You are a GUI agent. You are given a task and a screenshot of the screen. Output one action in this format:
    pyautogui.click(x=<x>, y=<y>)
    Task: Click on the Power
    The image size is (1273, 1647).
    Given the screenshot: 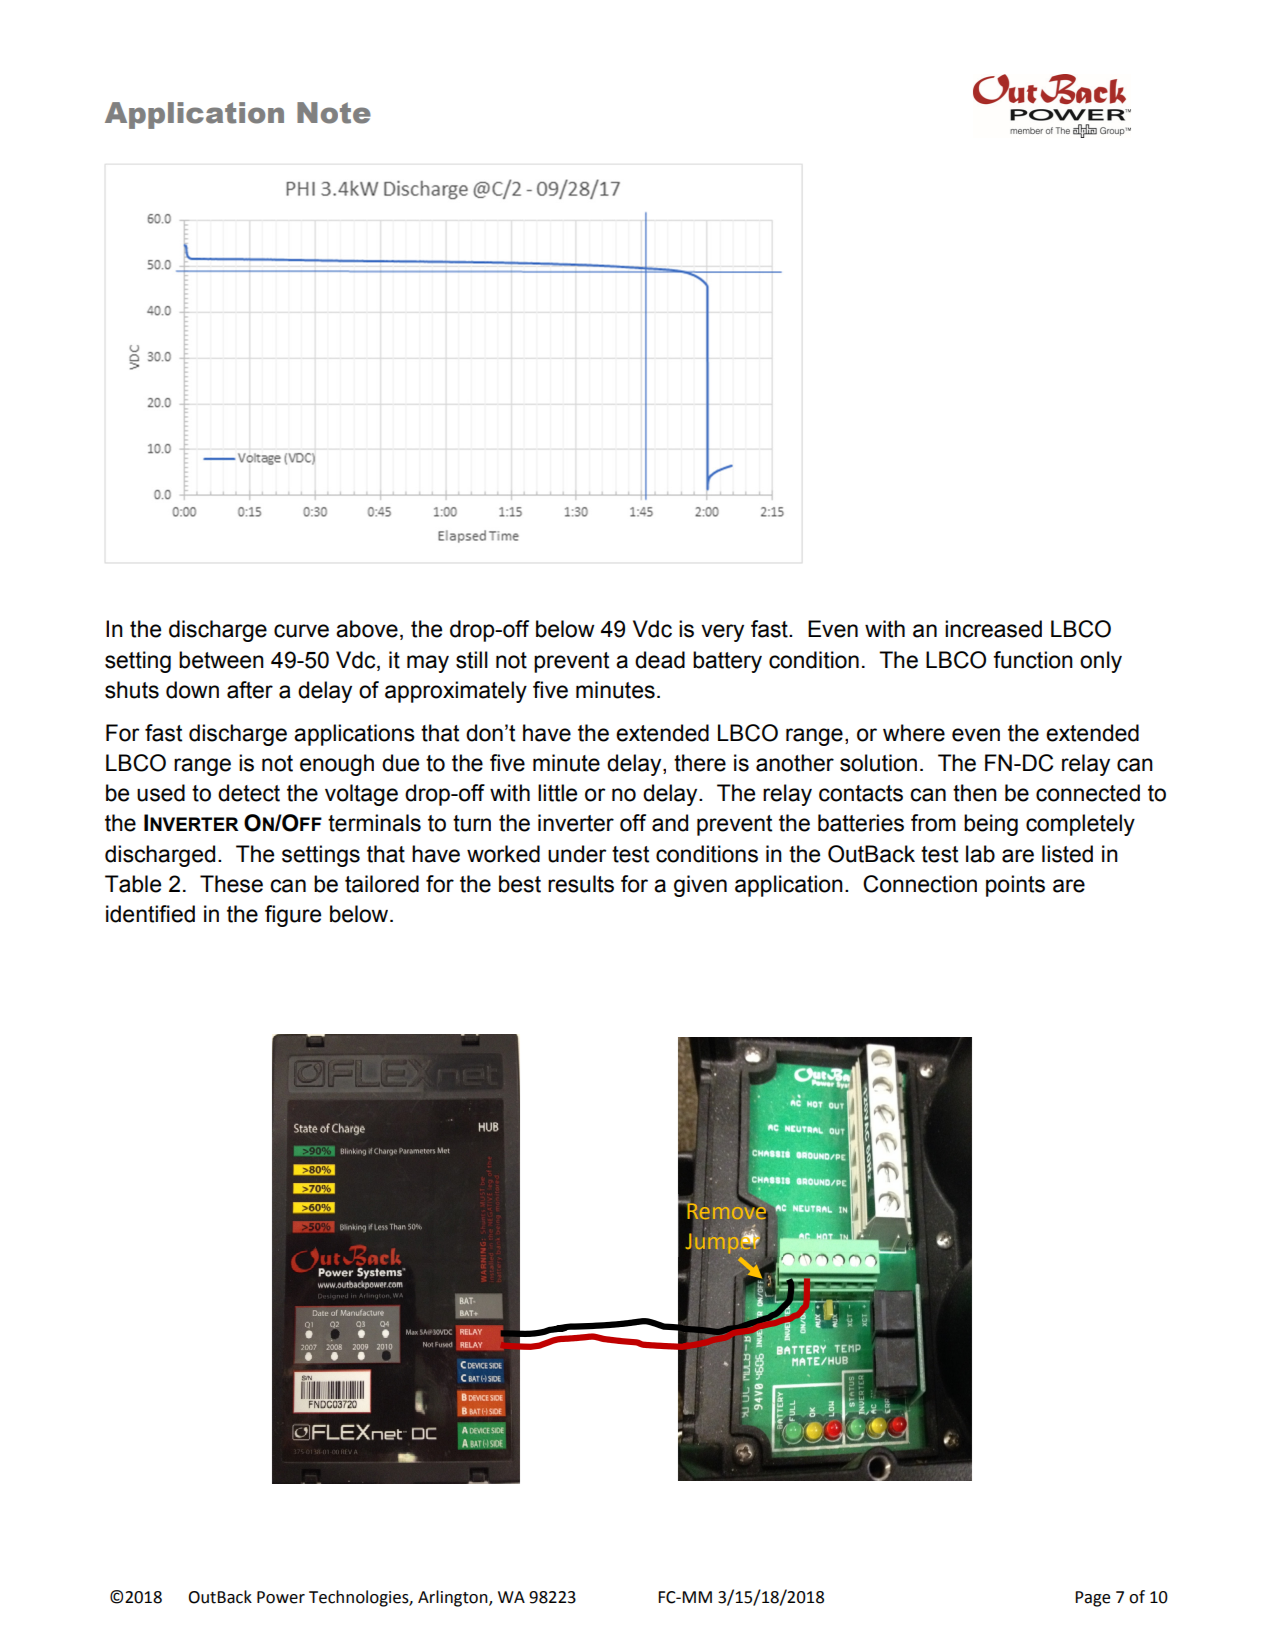 What is the action you would take?
    pyautogui.click(x=281, y=1597)
